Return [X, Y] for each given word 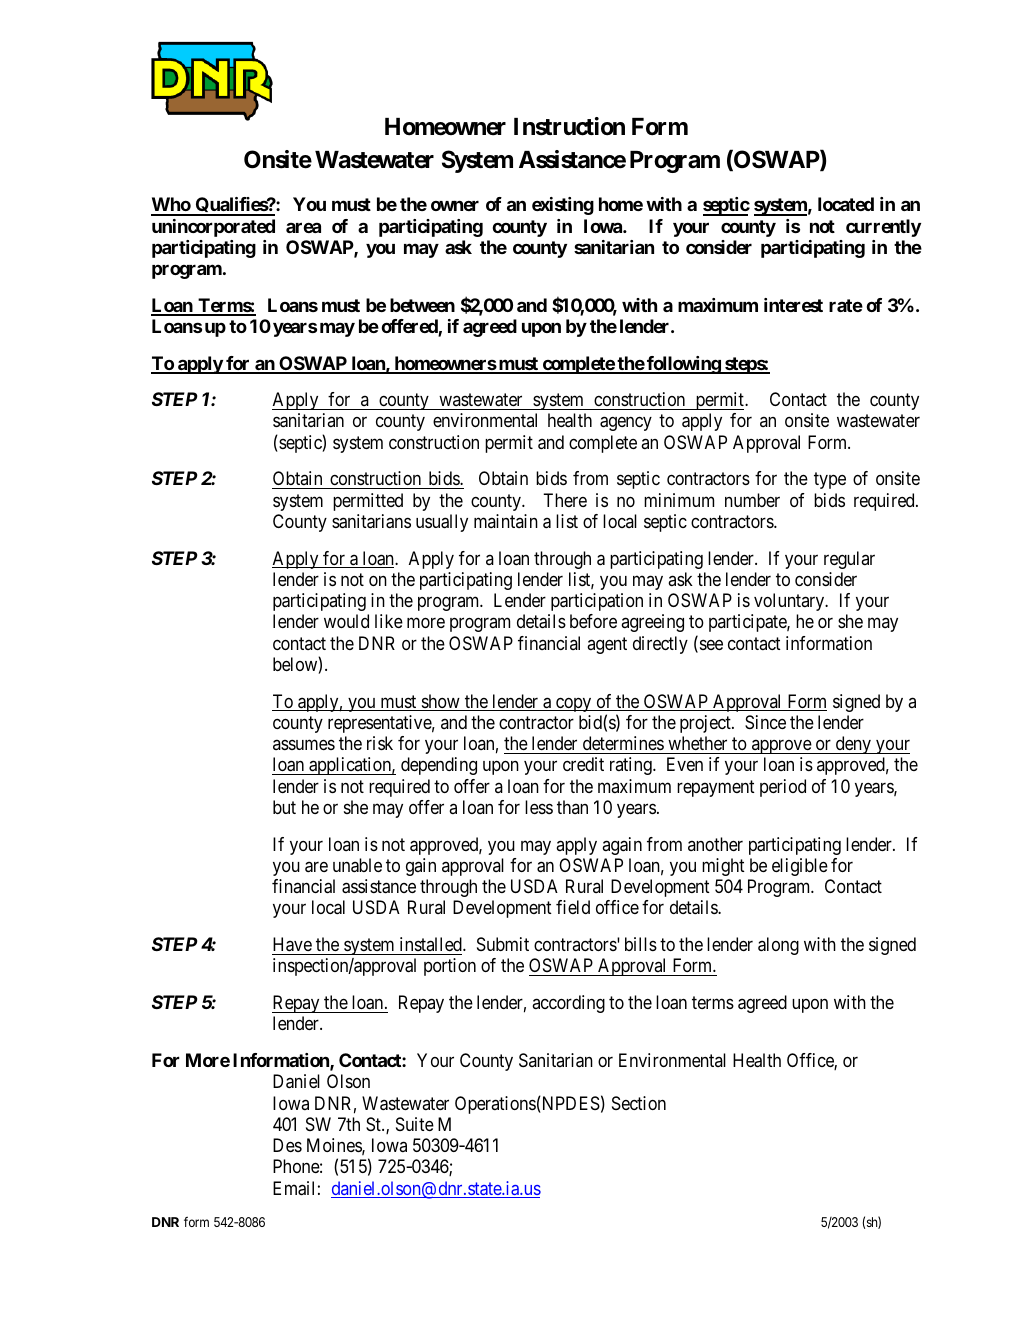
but [284, 807]
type [830, 481]
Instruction [569, 126]
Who [171, 206]
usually [442, 523]
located [846, 204]
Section [639, 1103]
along [778, 946]
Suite [415, 1124]
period [783, 788]
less [539, 807]
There [565, 500]
